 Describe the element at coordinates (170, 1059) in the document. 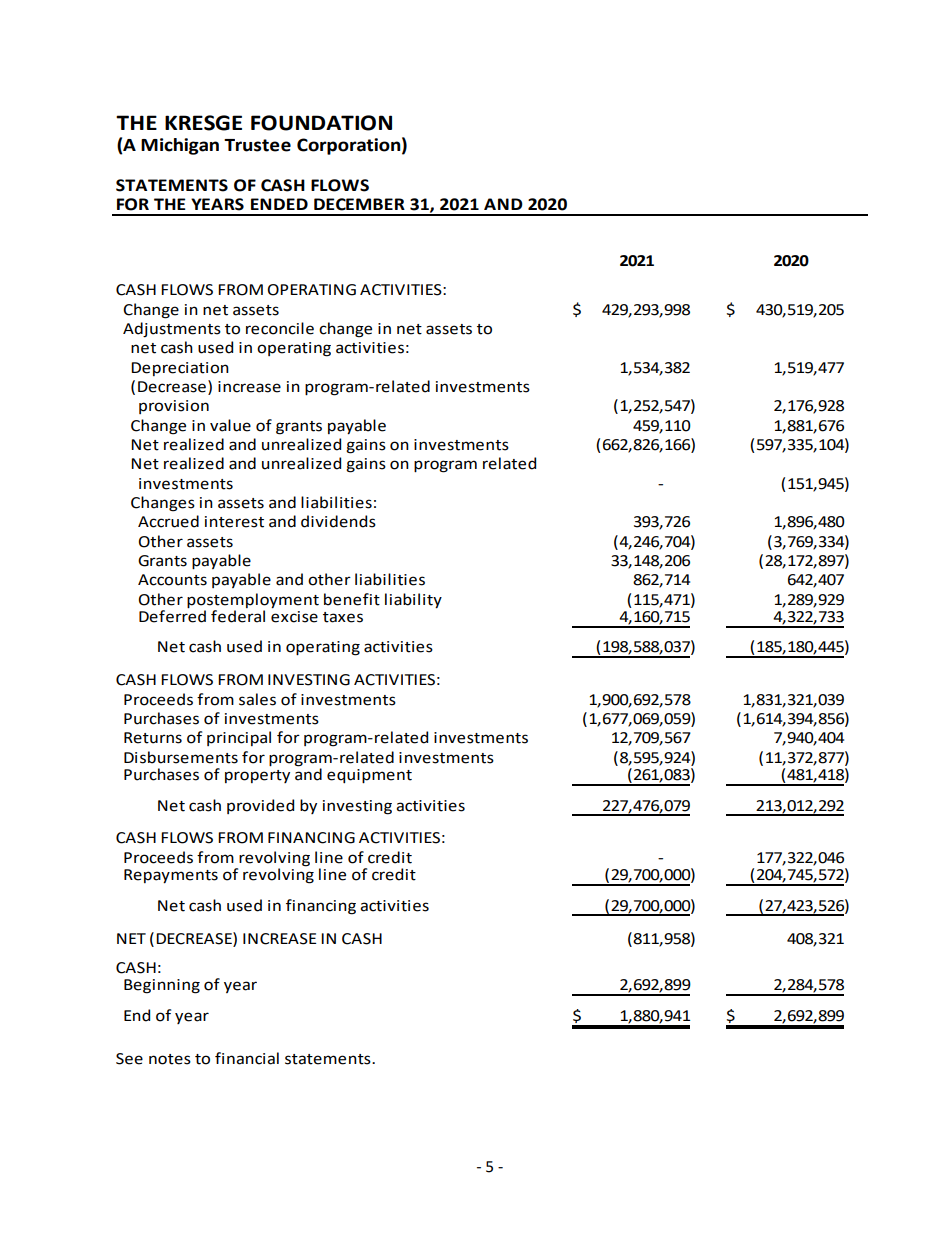

I see `notes` at that location.
